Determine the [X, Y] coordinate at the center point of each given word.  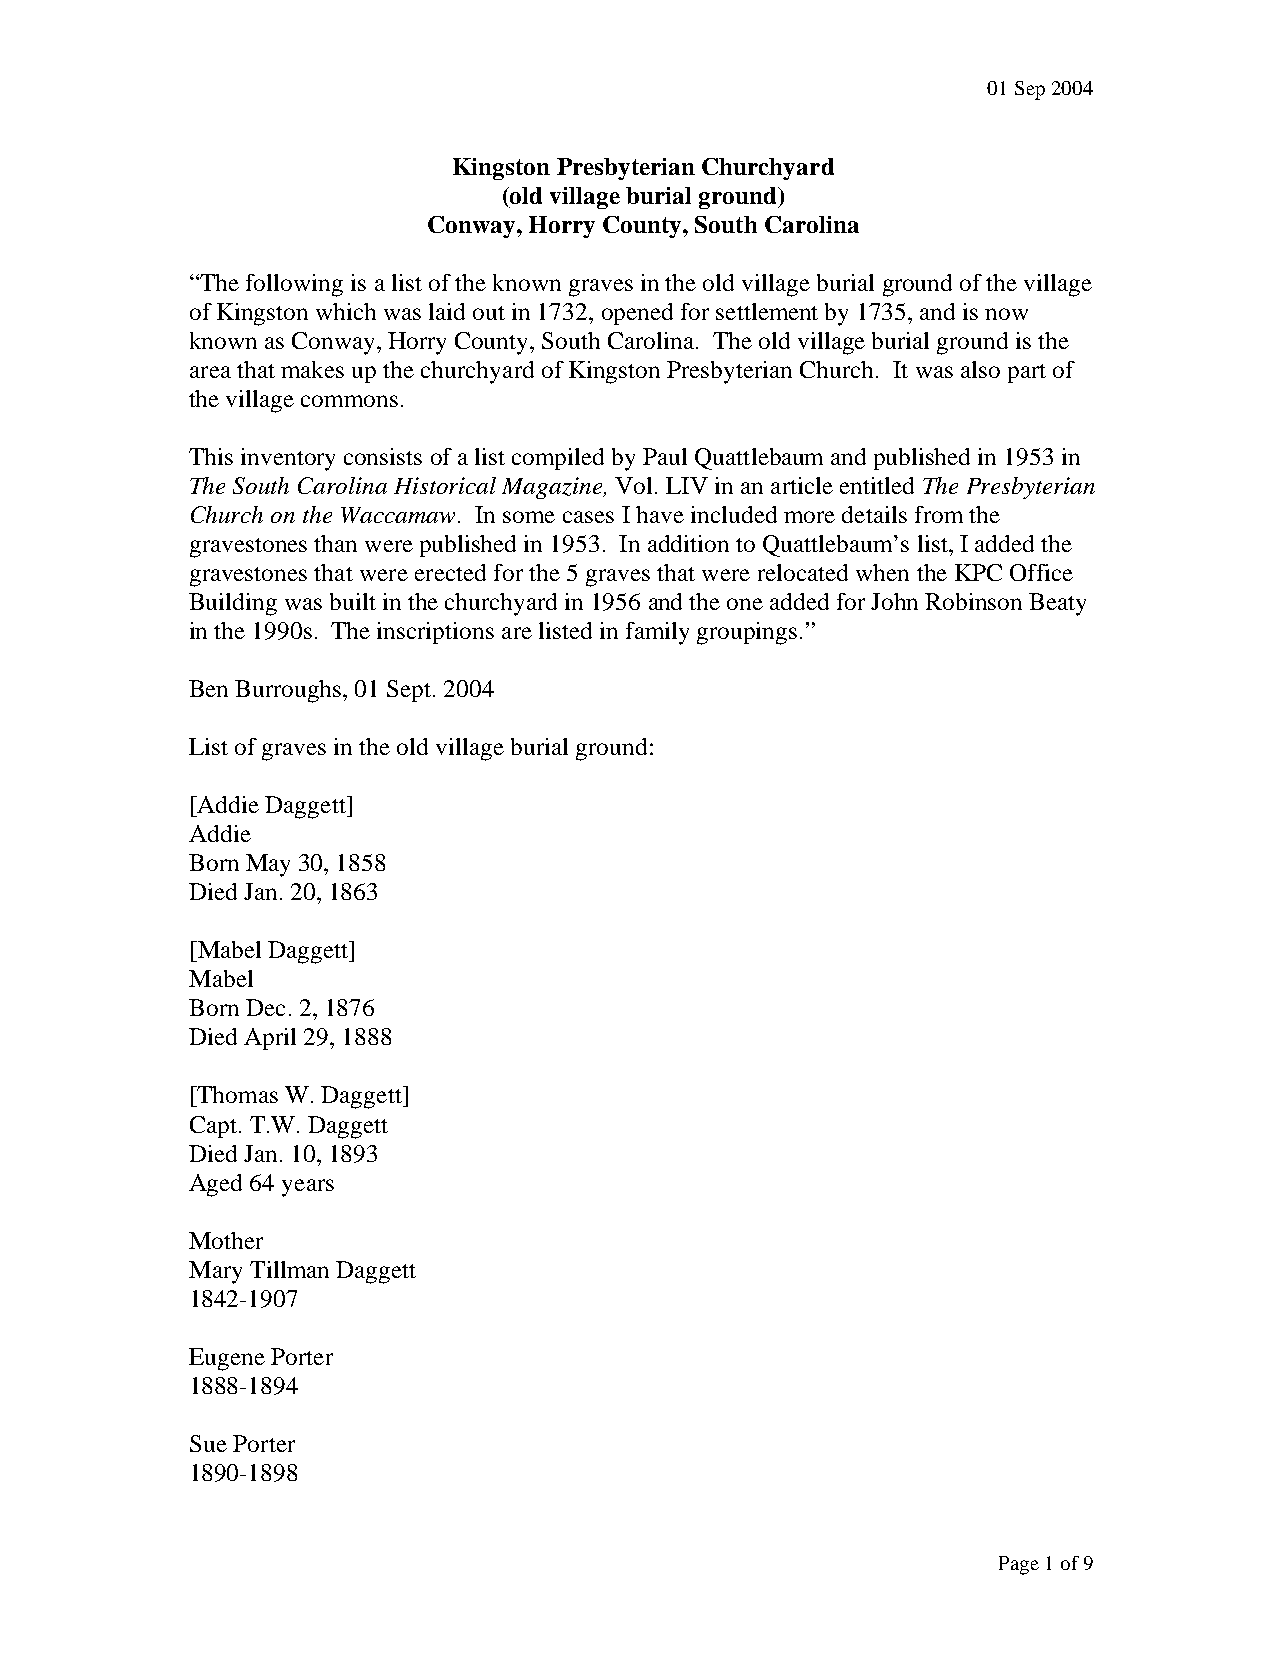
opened [637, 314]
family [657, 633]
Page [1019, 1565]
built [353, 601]
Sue [208, 1443]
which [346, 311]
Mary [215, 1272]
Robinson [973, 601]
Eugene [227, 1359]
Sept [410, 691]
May [268, 865]
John [894, 601]
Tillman [289, 1269]
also [980, 369]
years [308, 1188]
